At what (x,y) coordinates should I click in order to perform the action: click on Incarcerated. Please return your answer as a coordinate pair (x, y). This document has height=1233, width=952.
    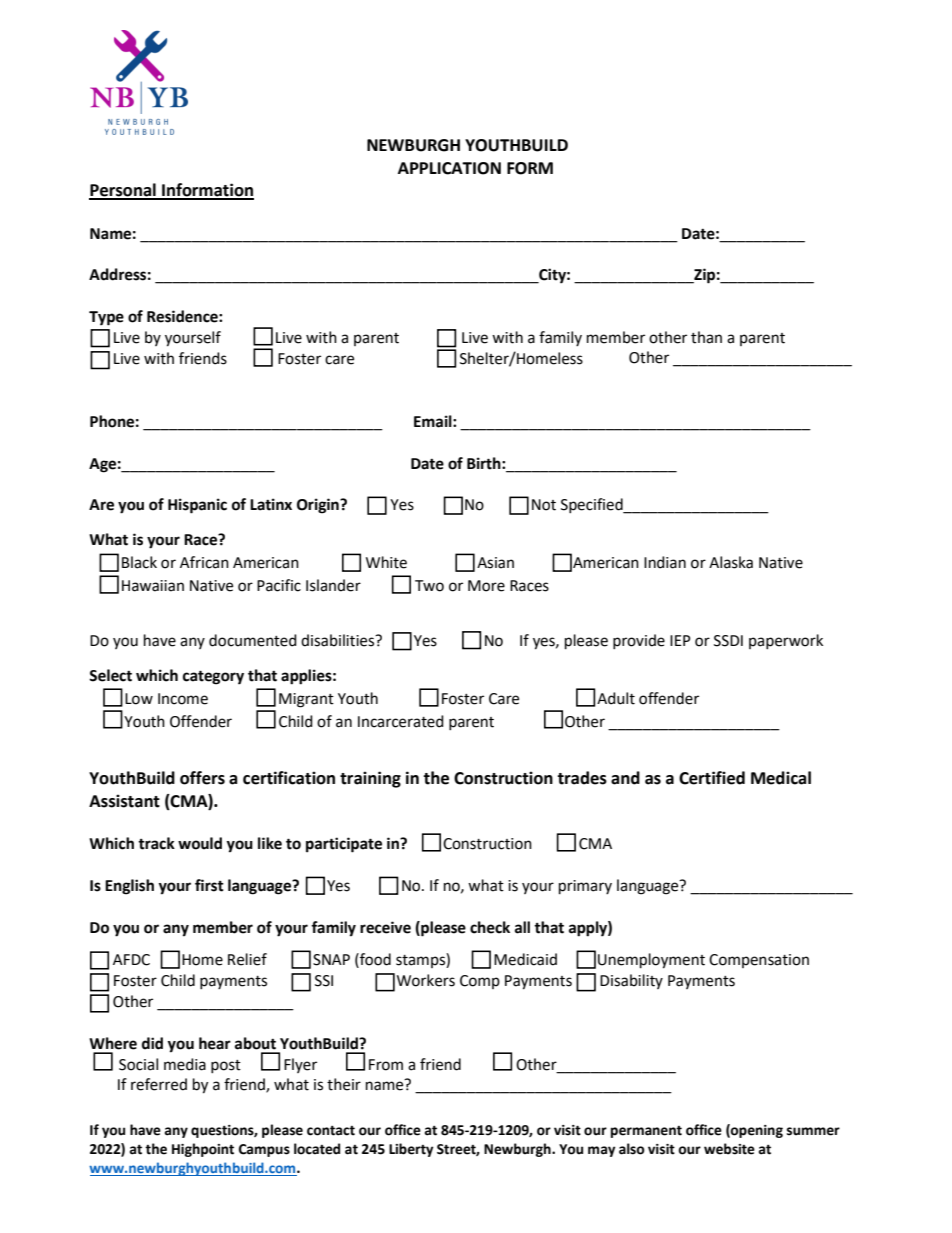
    Looking at the image, I should click on (401, 721).
